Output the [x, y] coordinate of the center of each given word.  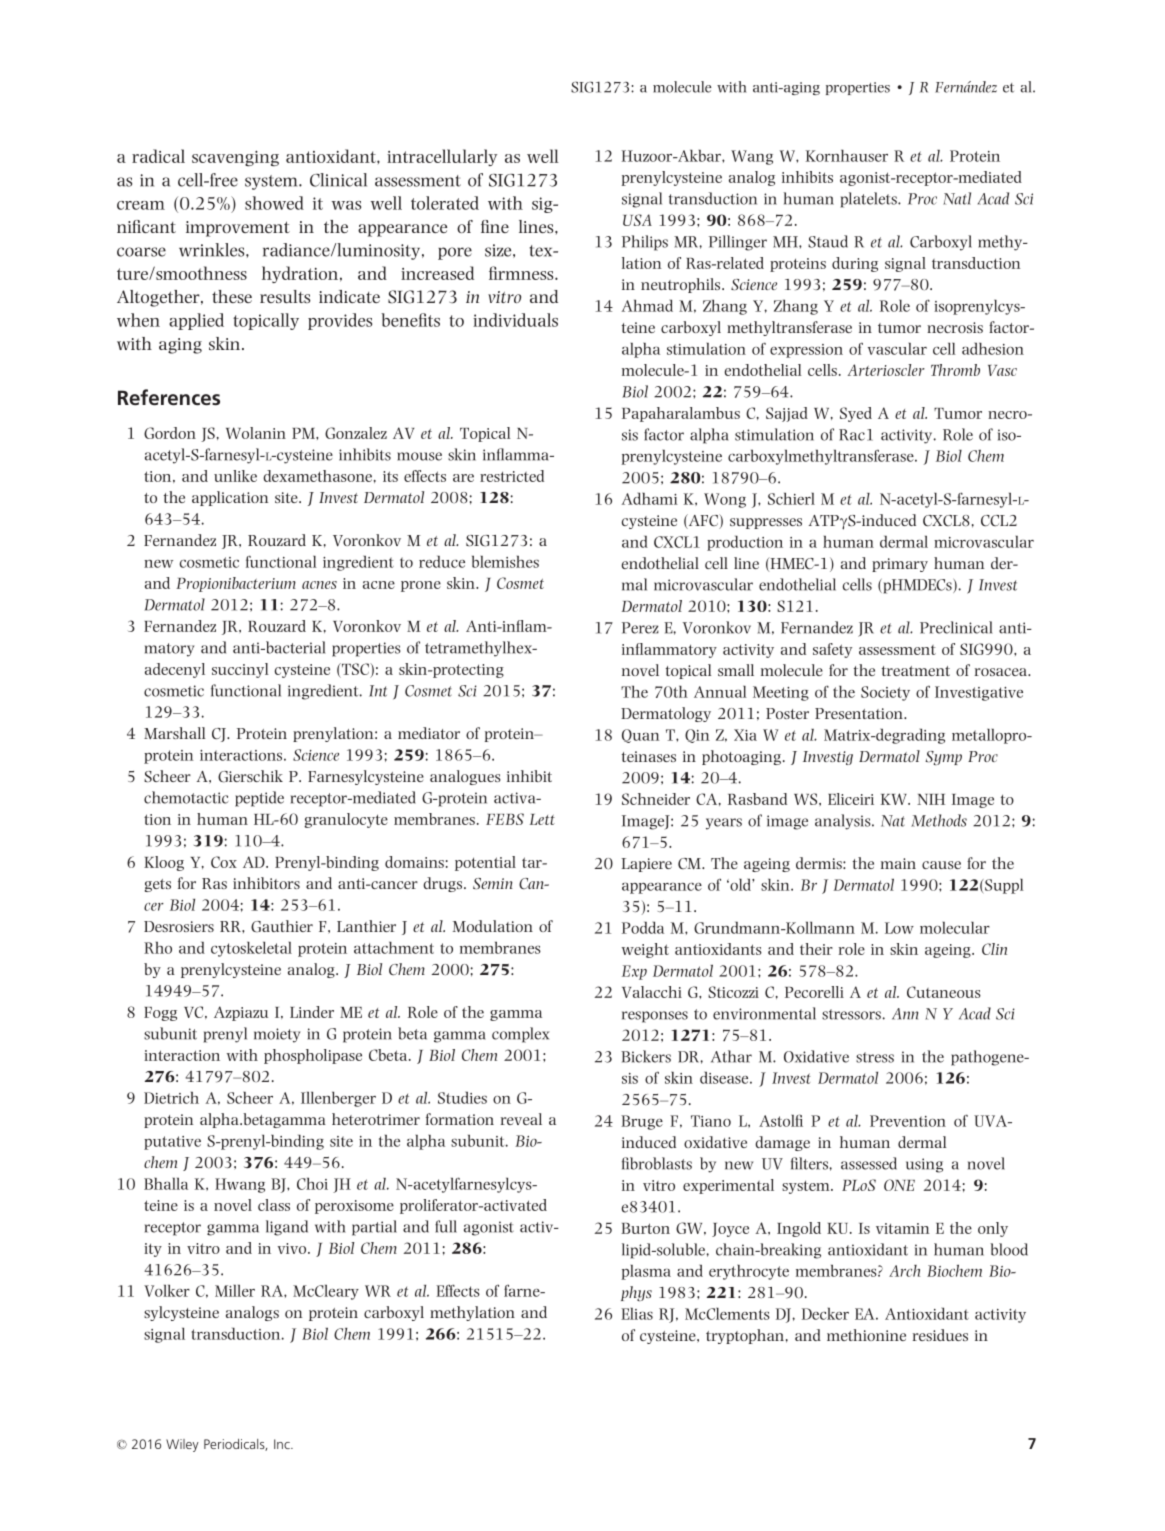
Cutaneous [944, 992]
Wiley [182, 1445]
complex [521, 1035]
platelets [869, 200]
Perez [640, 628]
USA [637, 220]
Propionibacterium [236, 584]
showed [274, 203]
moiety [277, 1035]
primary [900, 565]
